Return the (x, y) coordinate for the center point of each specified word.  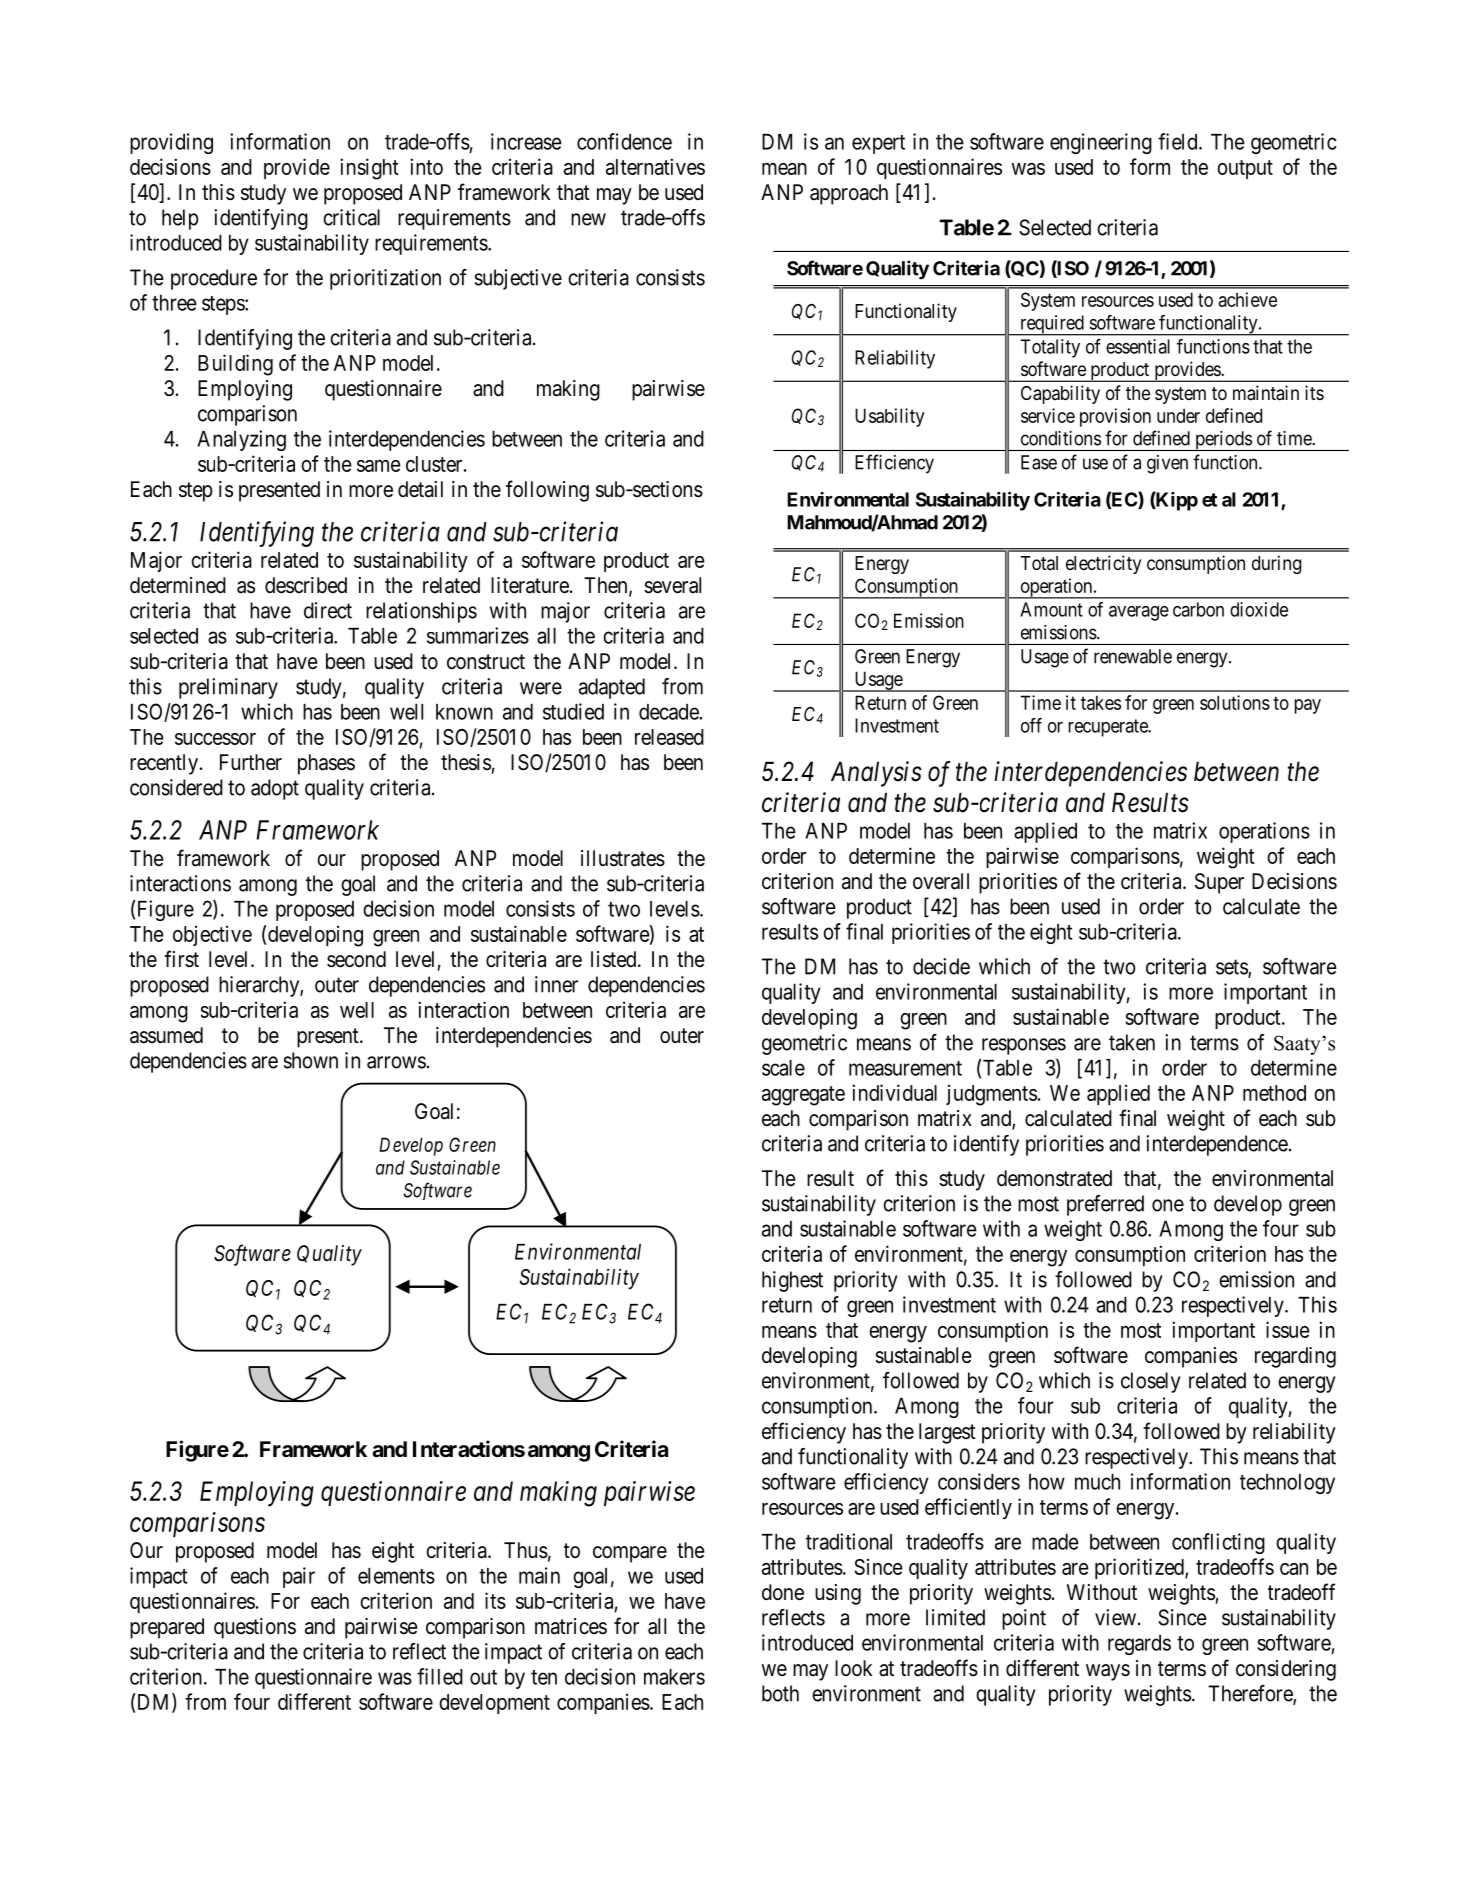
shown (311, 1060)
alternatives (655, 166)
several (672, 585)
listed (615, 959)
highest (792, 1281)
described (306, 585)
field (1179, 141)
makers (674, 1677)
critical (351, 217)
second (356, 959)
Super (1219, 883)
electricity (1103, 564)
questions (255, 1628)
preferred (1105, 1205)
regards (1139, 1645)
